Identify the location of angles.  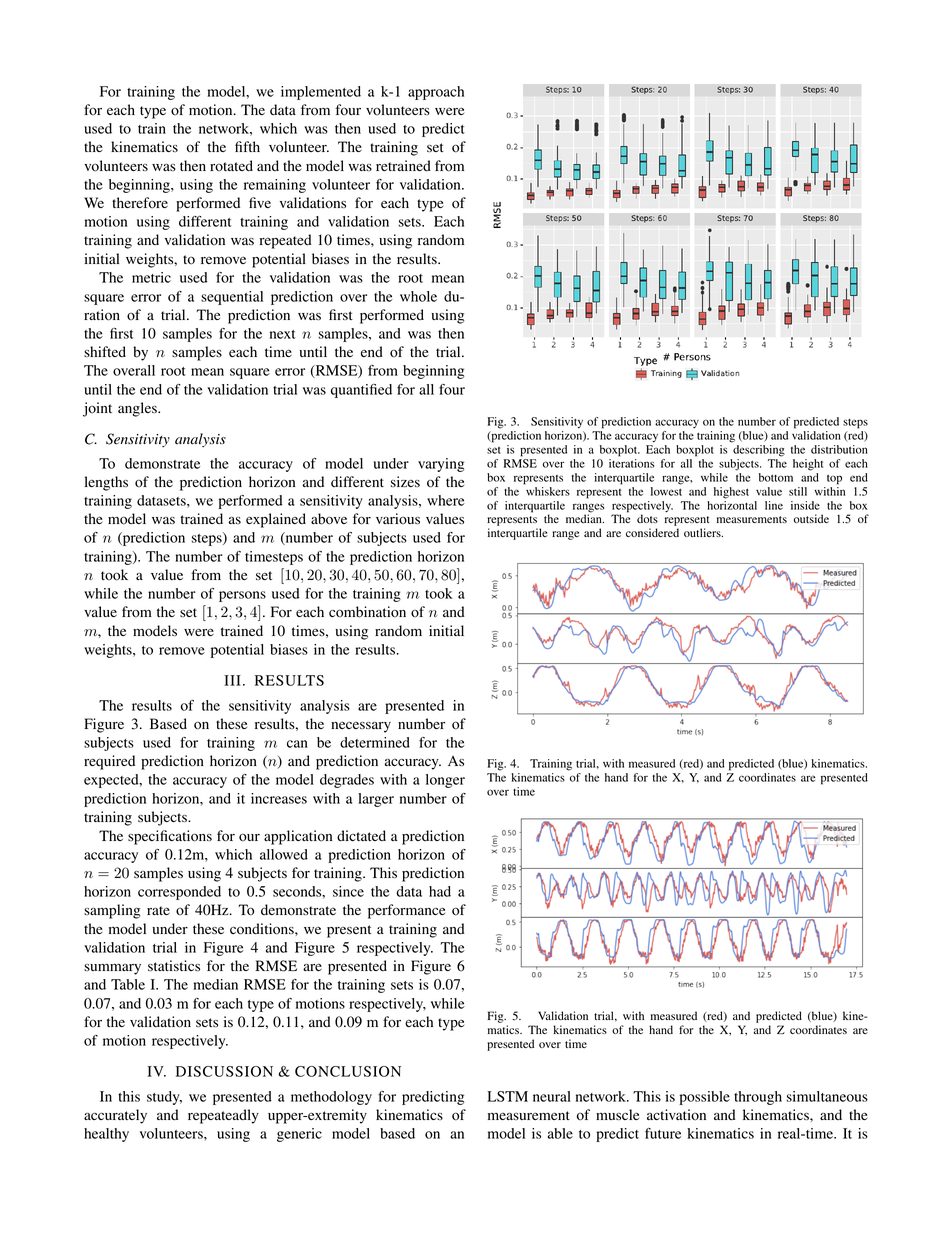
(138, 409).
